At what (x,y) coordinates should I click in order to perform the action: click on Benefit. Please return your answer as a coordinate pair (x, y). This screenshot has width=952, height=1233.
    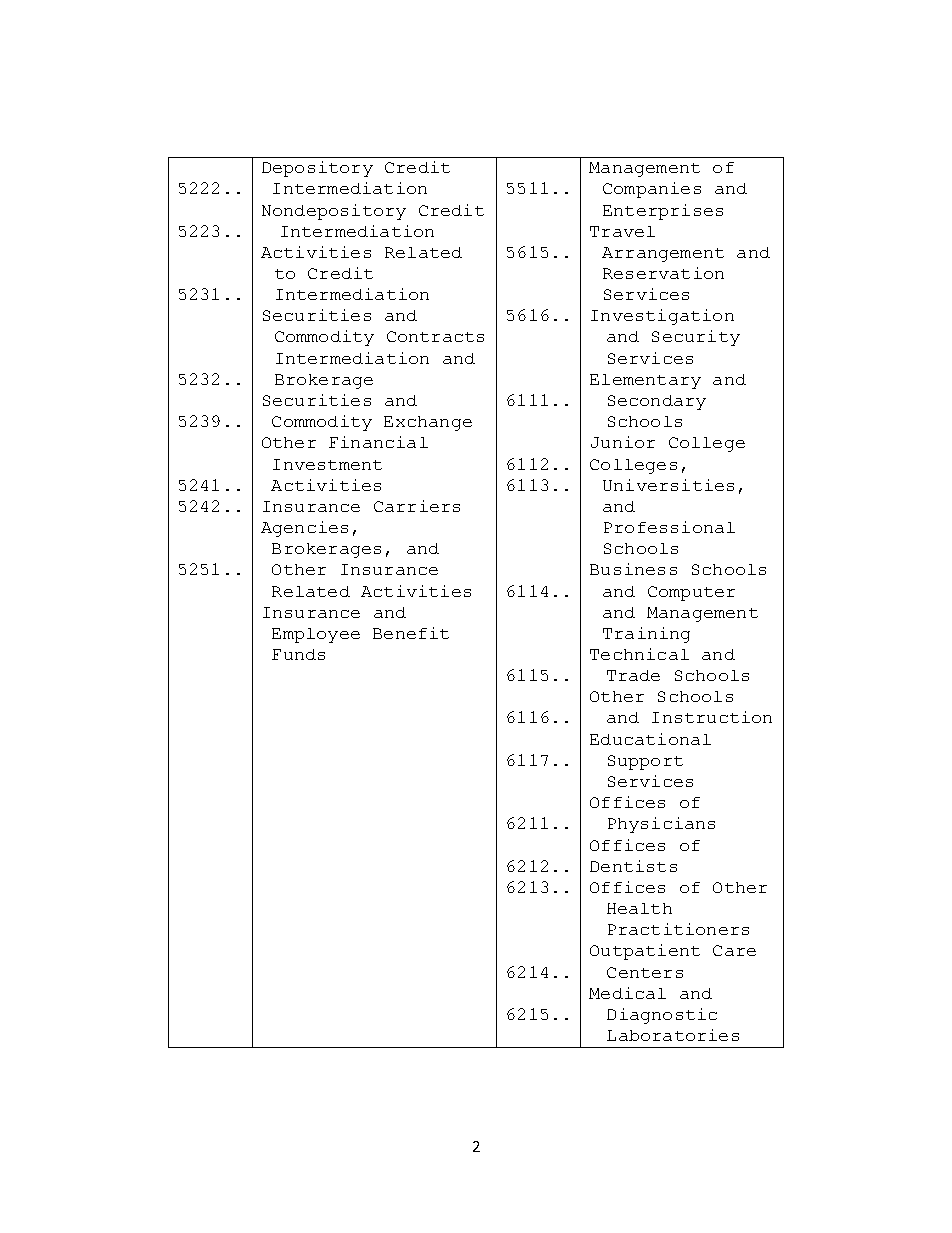
    Looking at the image, I should click on (411, 633).
